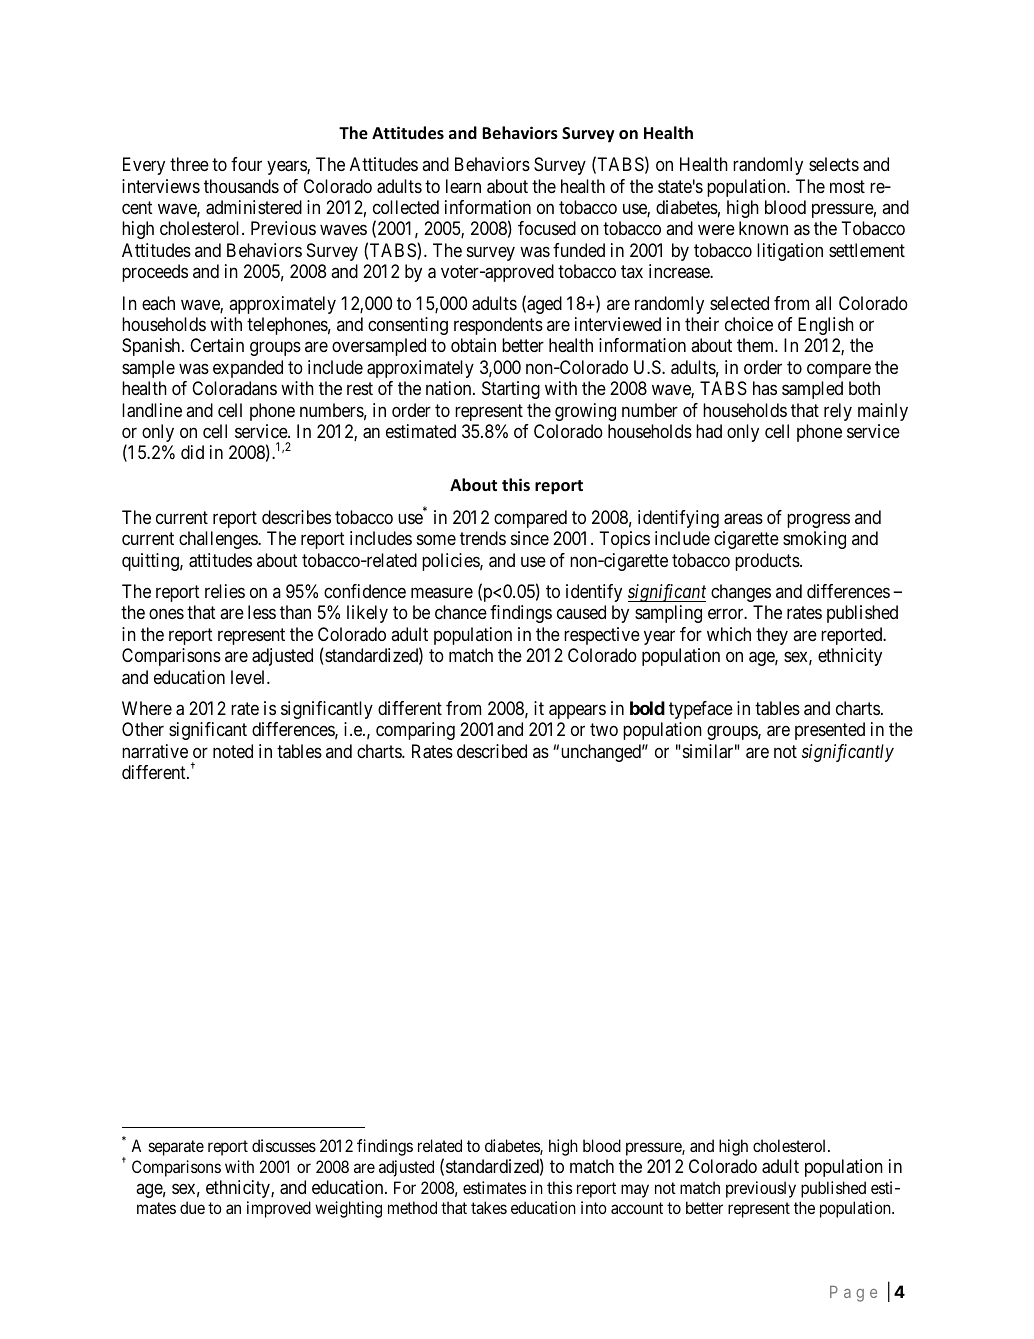  What do you see at coordinates (463, 186) in the screenshot?
I see `learn` at bounding box center [463, 186].
